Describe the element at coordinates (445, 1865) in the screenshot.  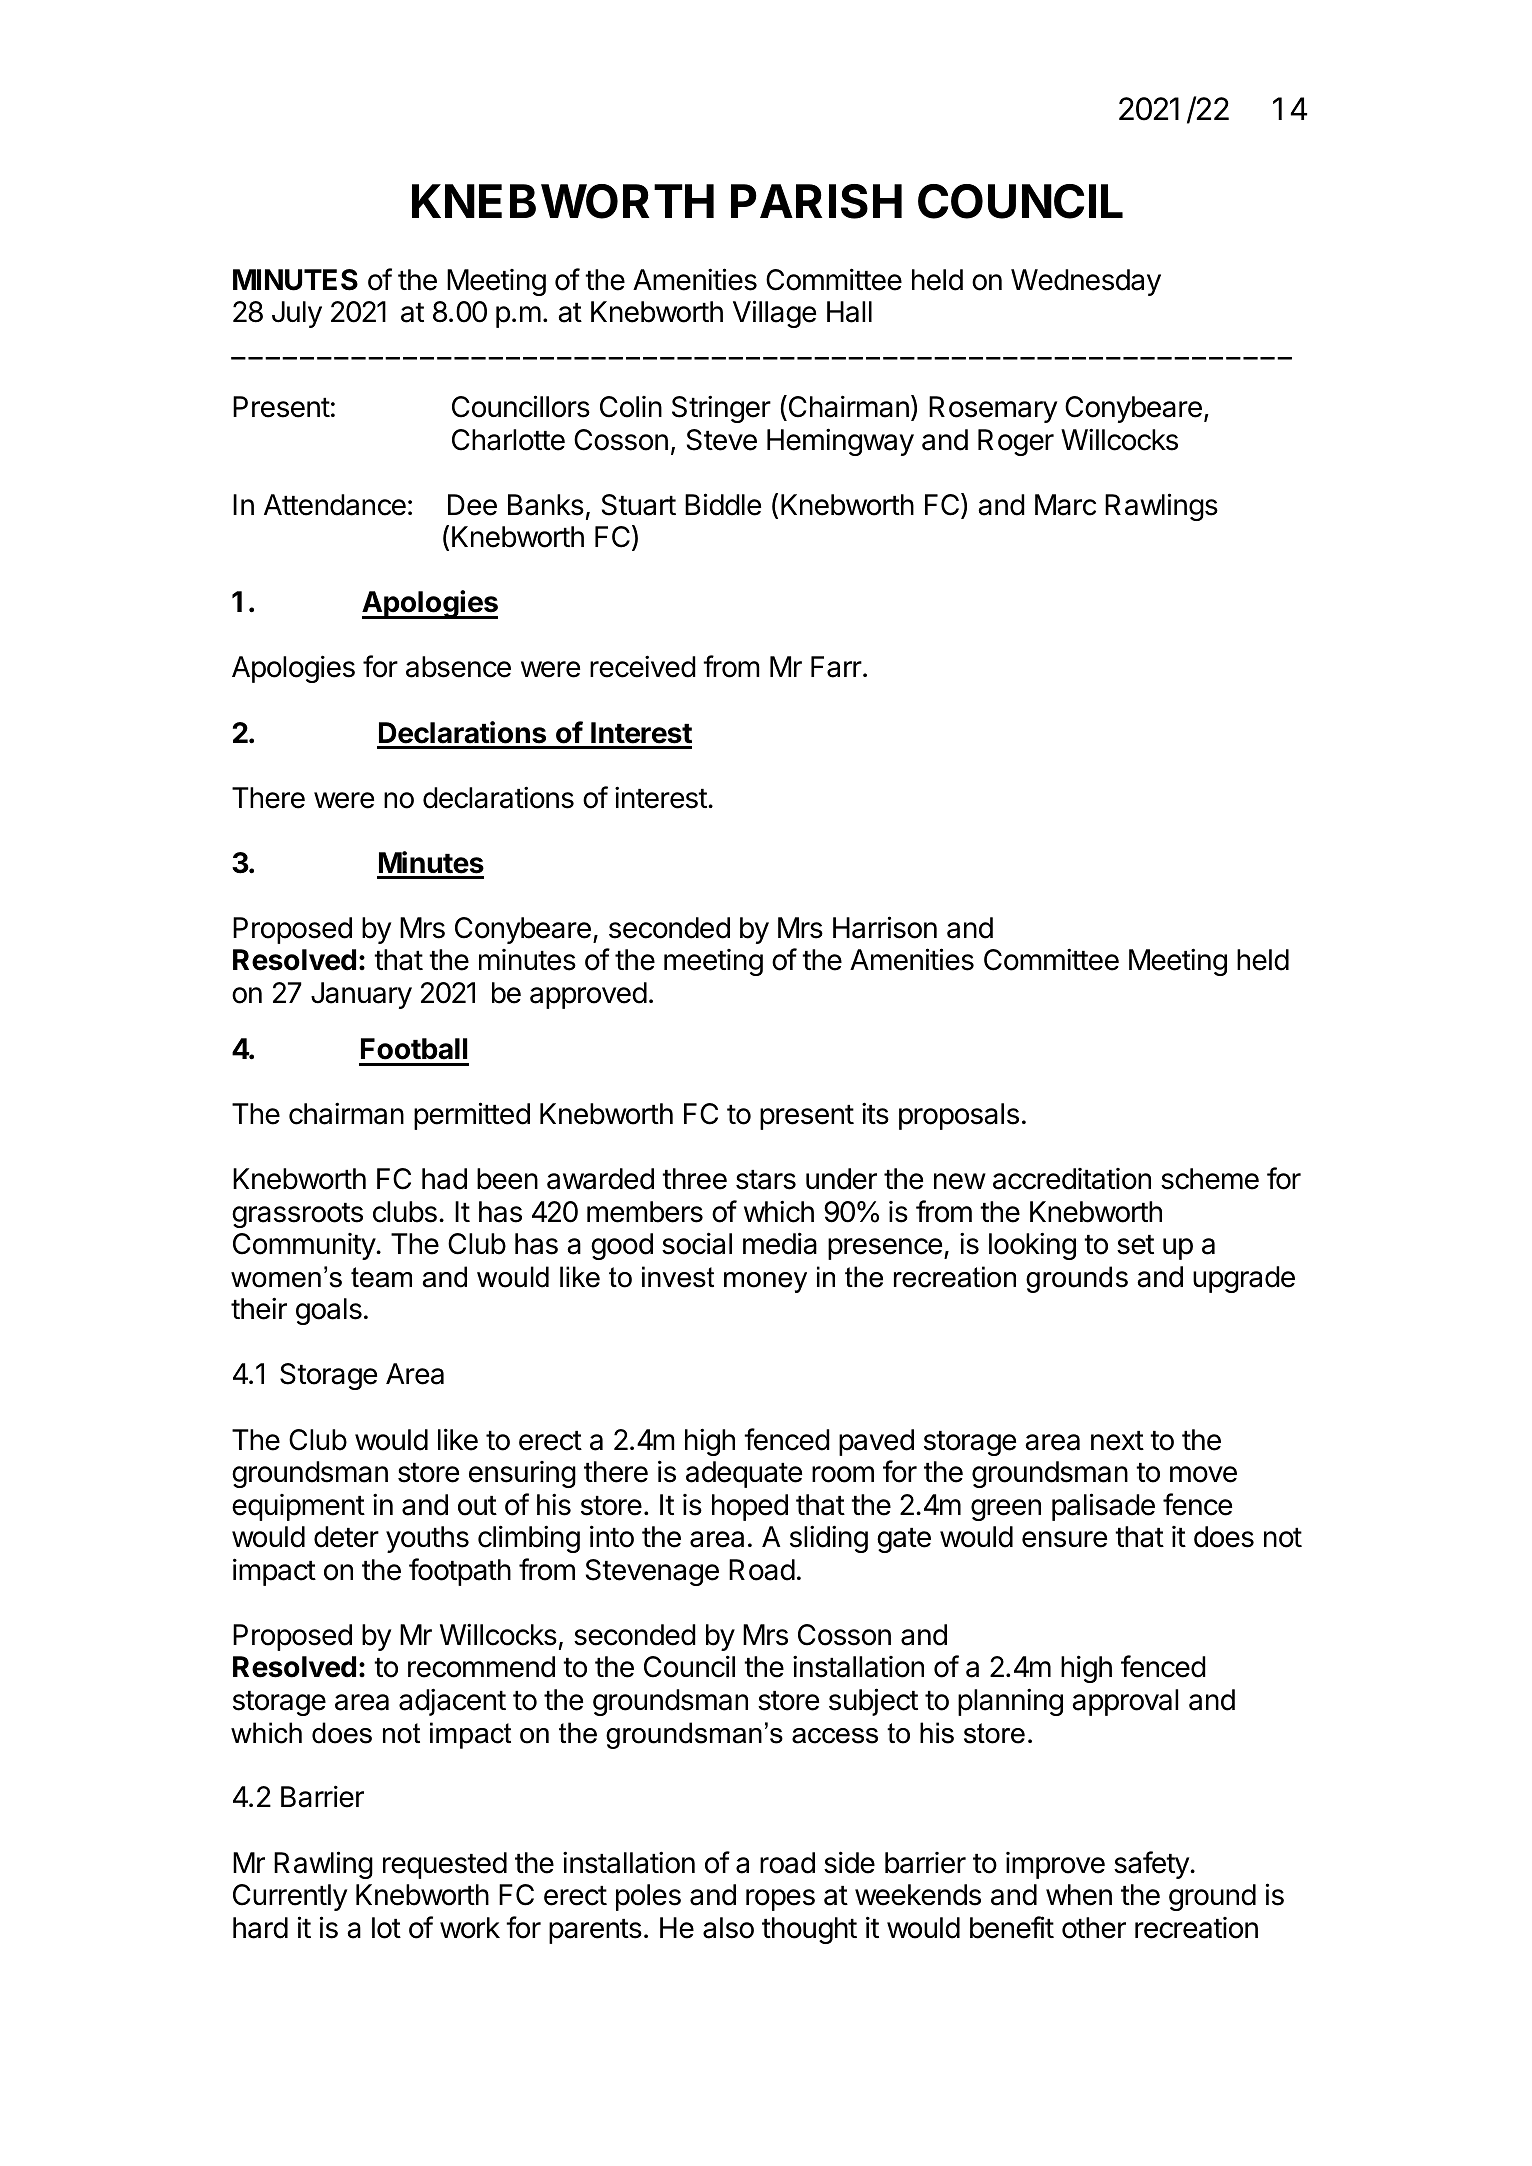
I see `requested` at that location.
